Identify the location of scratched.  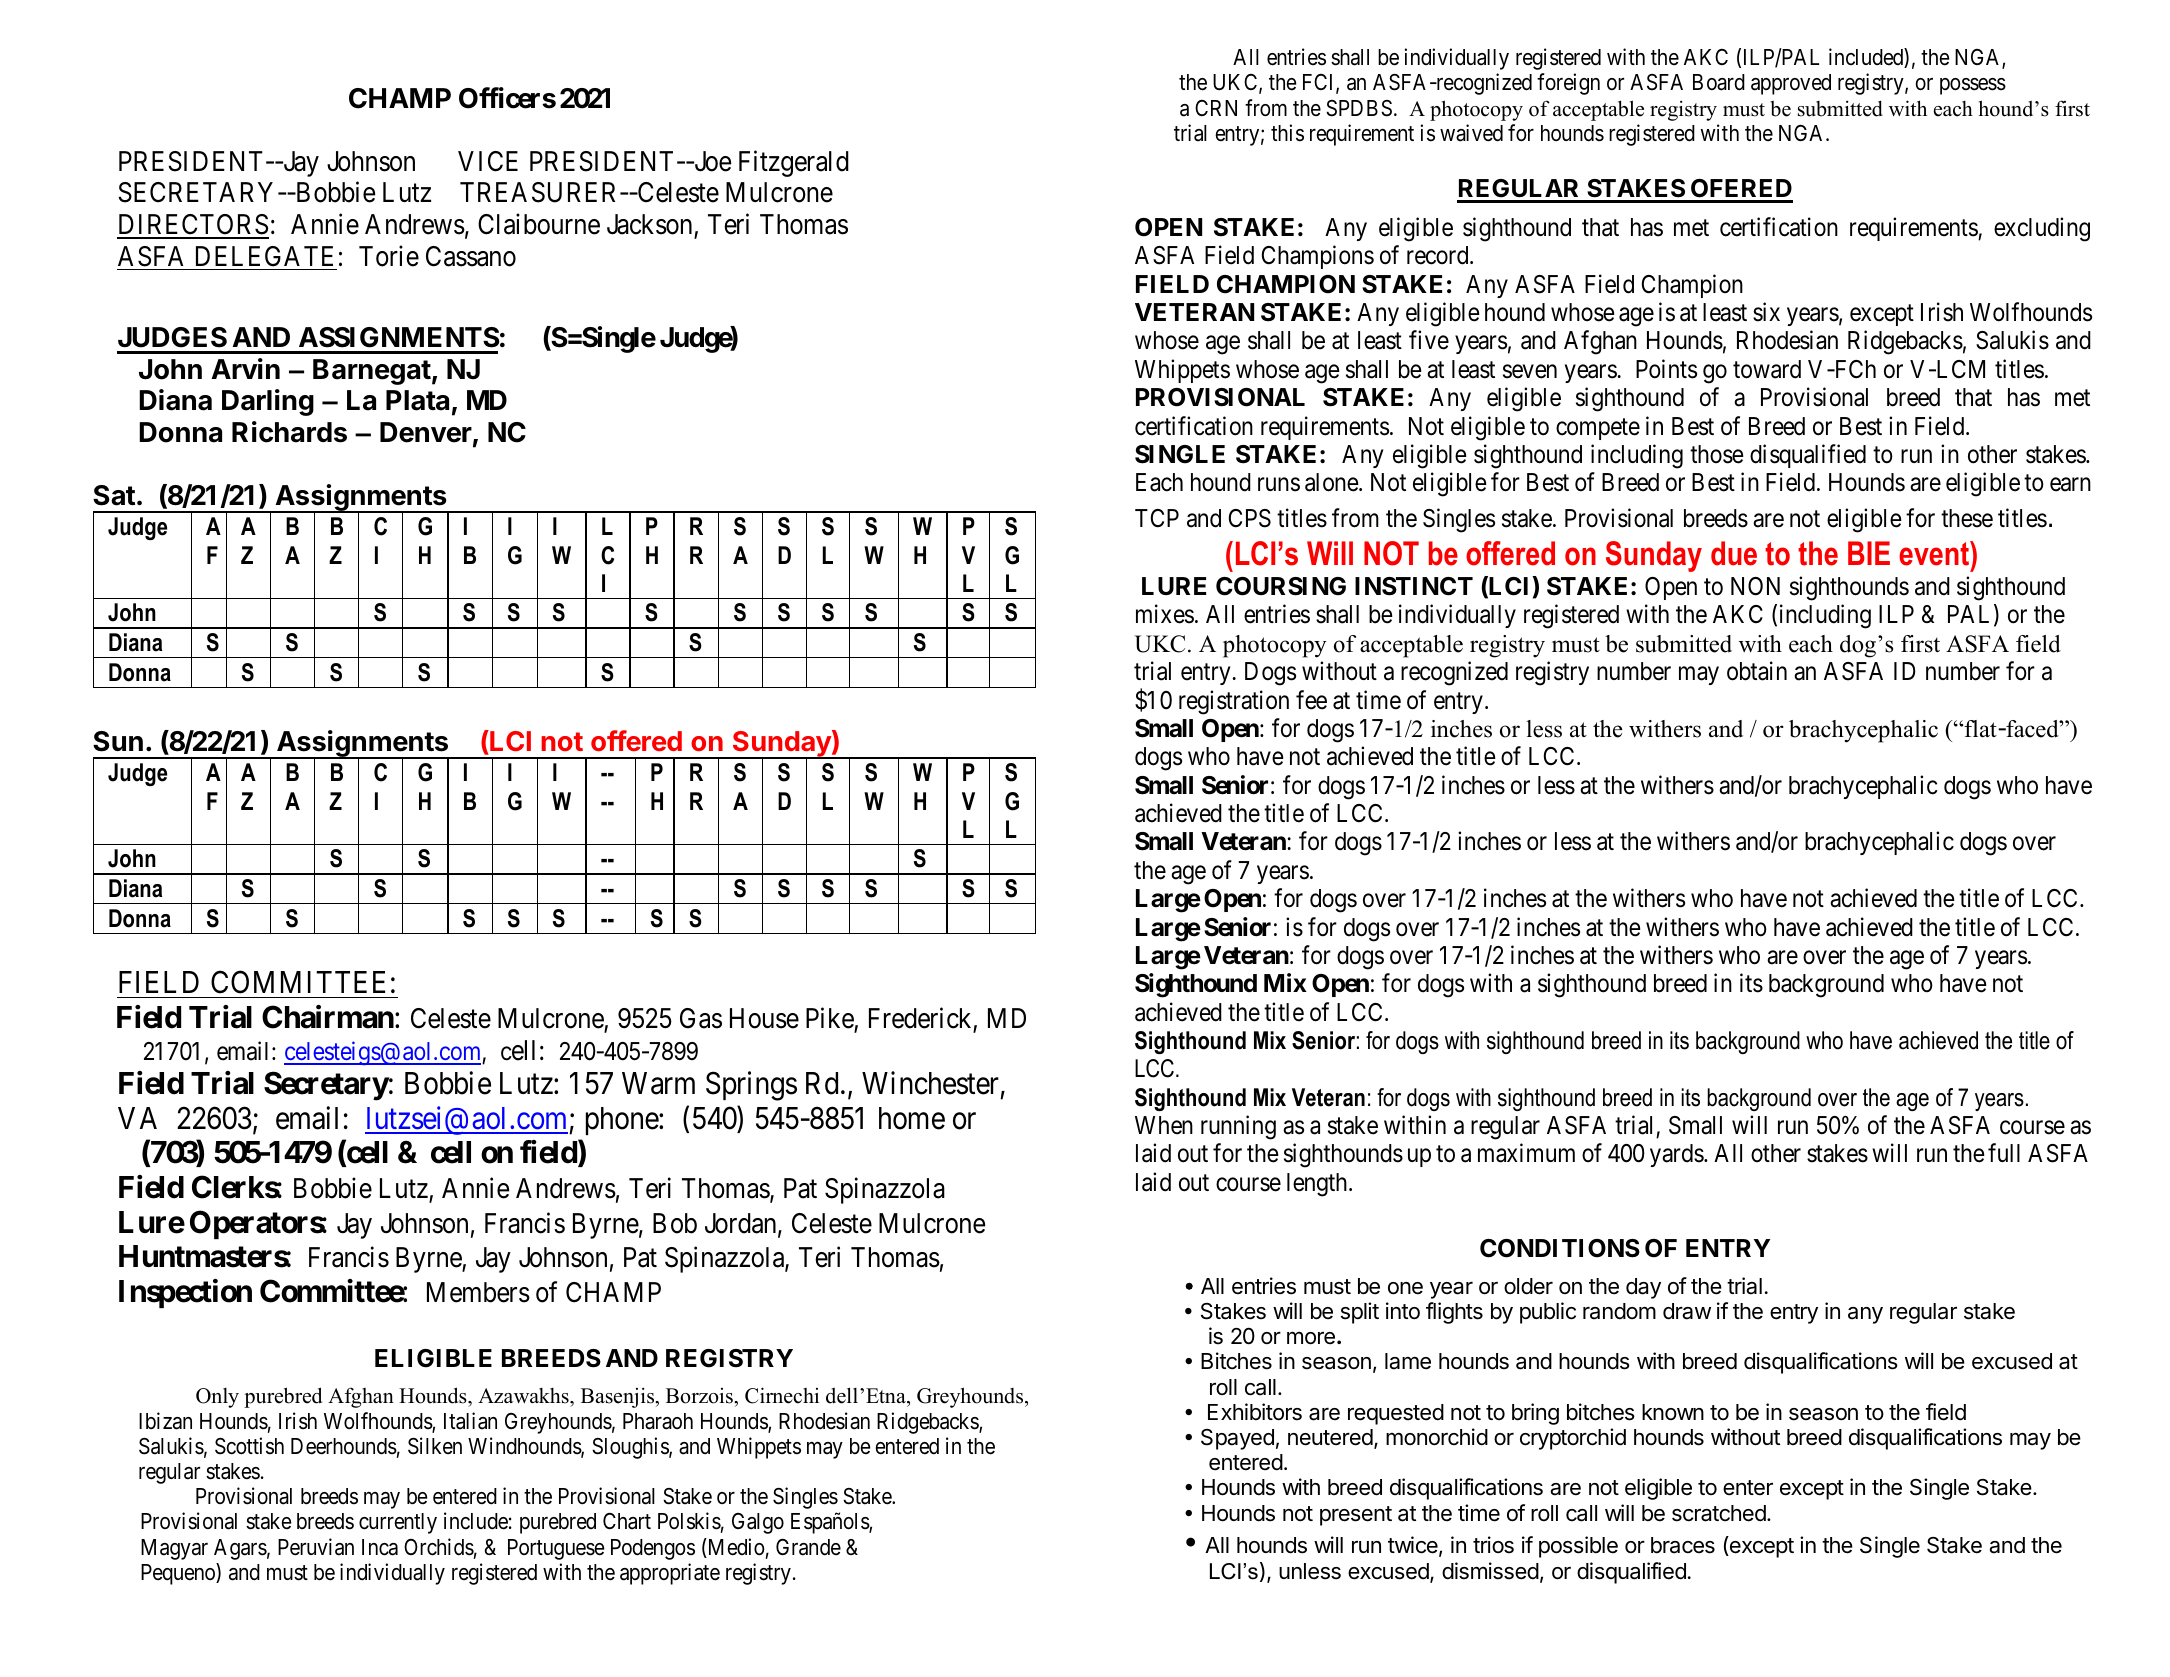
(1720, 1513).
